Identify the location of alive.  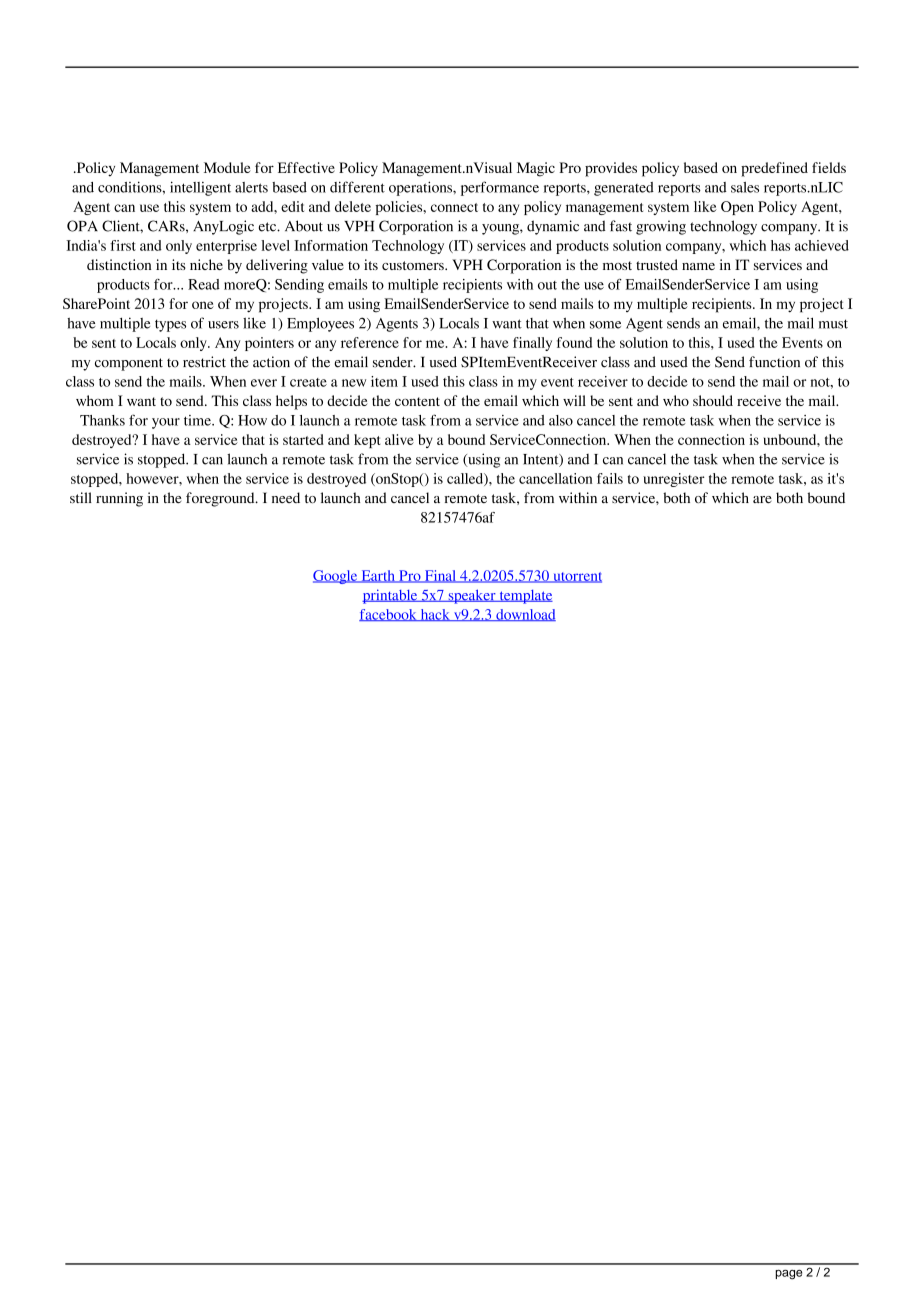
(399, 439).
